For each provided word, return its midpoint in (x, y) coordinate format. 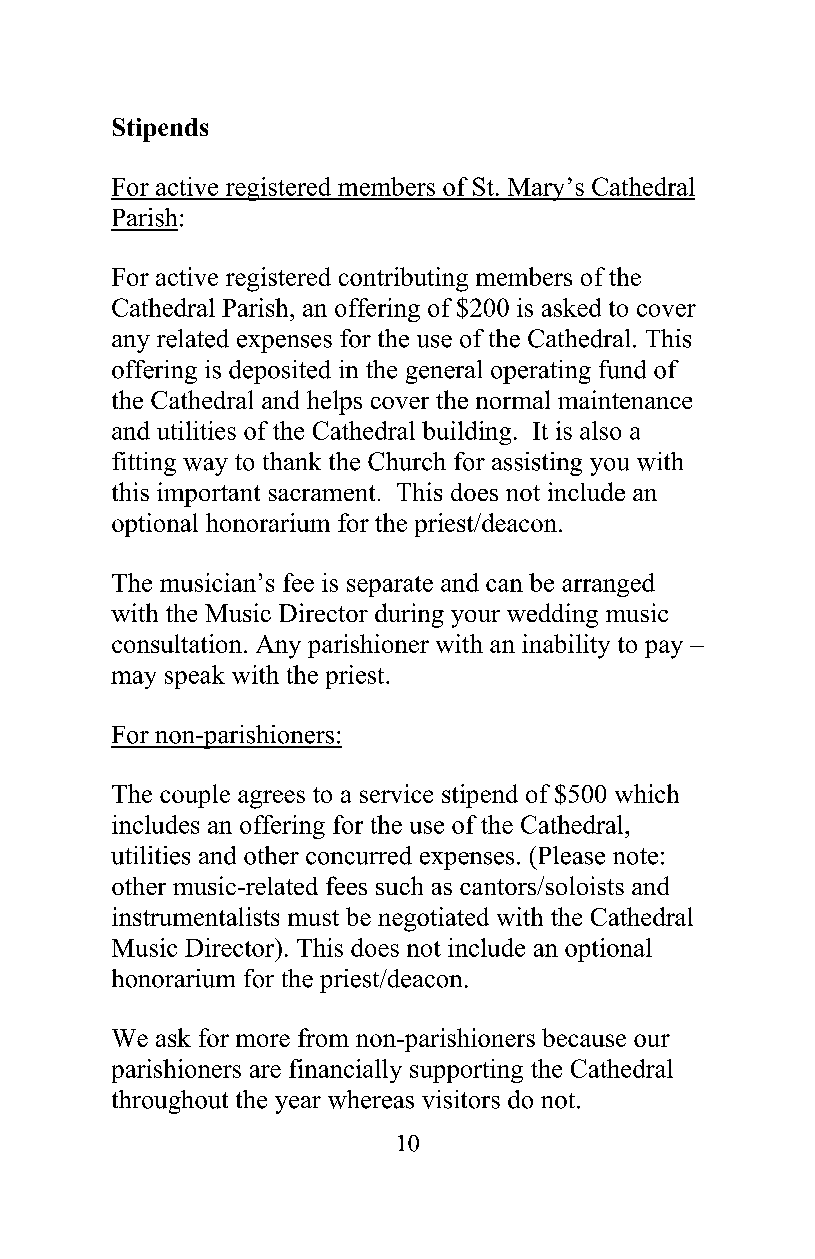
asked (571, 307)
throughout (170, 1102)
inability (566, 646)
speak (195, 677)
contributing (403, 279)
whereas (371, 1099)
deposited (280, 372)
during (409, 615)
